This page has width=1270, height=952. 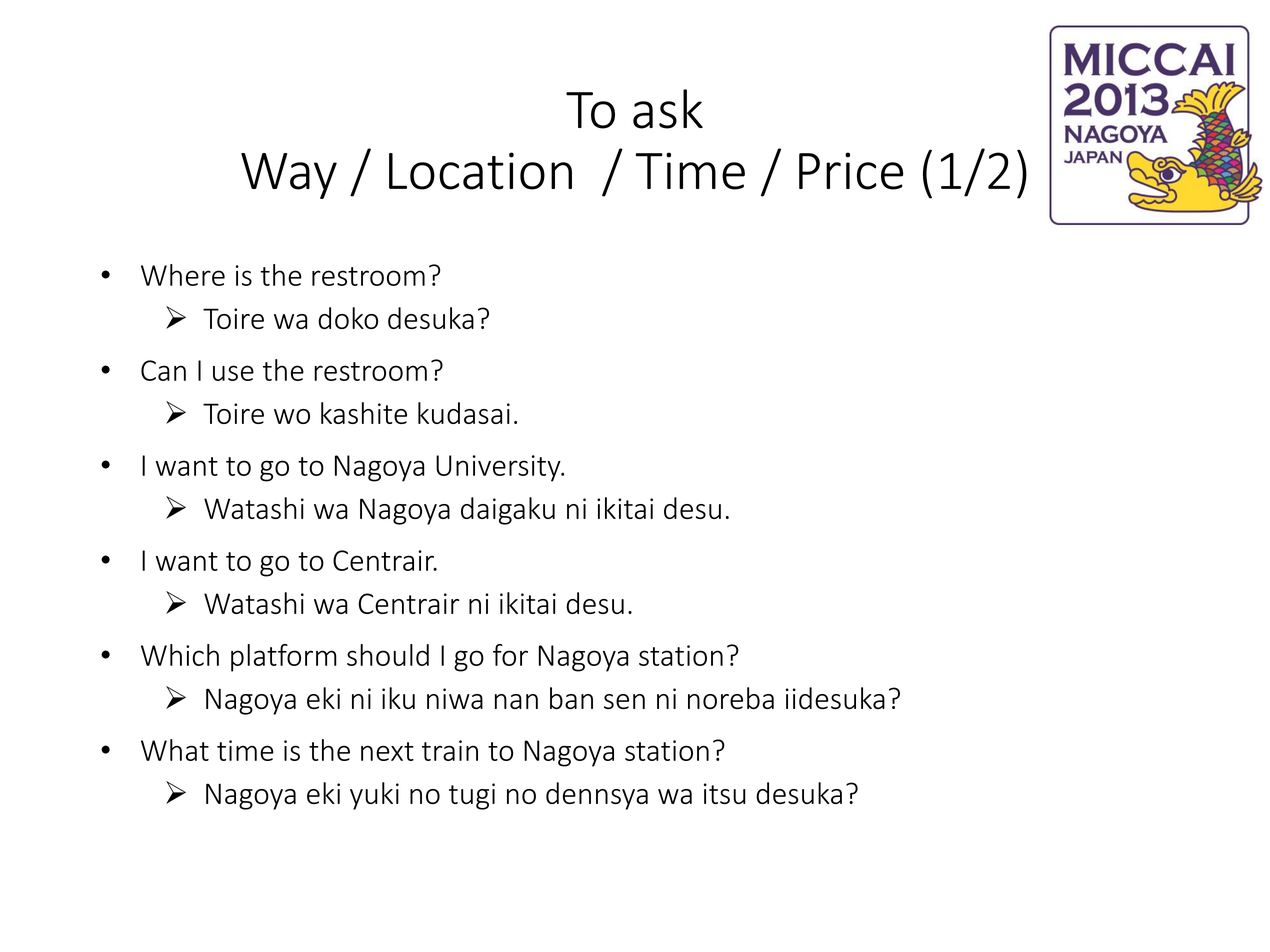 I want to click on use, so click(x=233, y=373).
